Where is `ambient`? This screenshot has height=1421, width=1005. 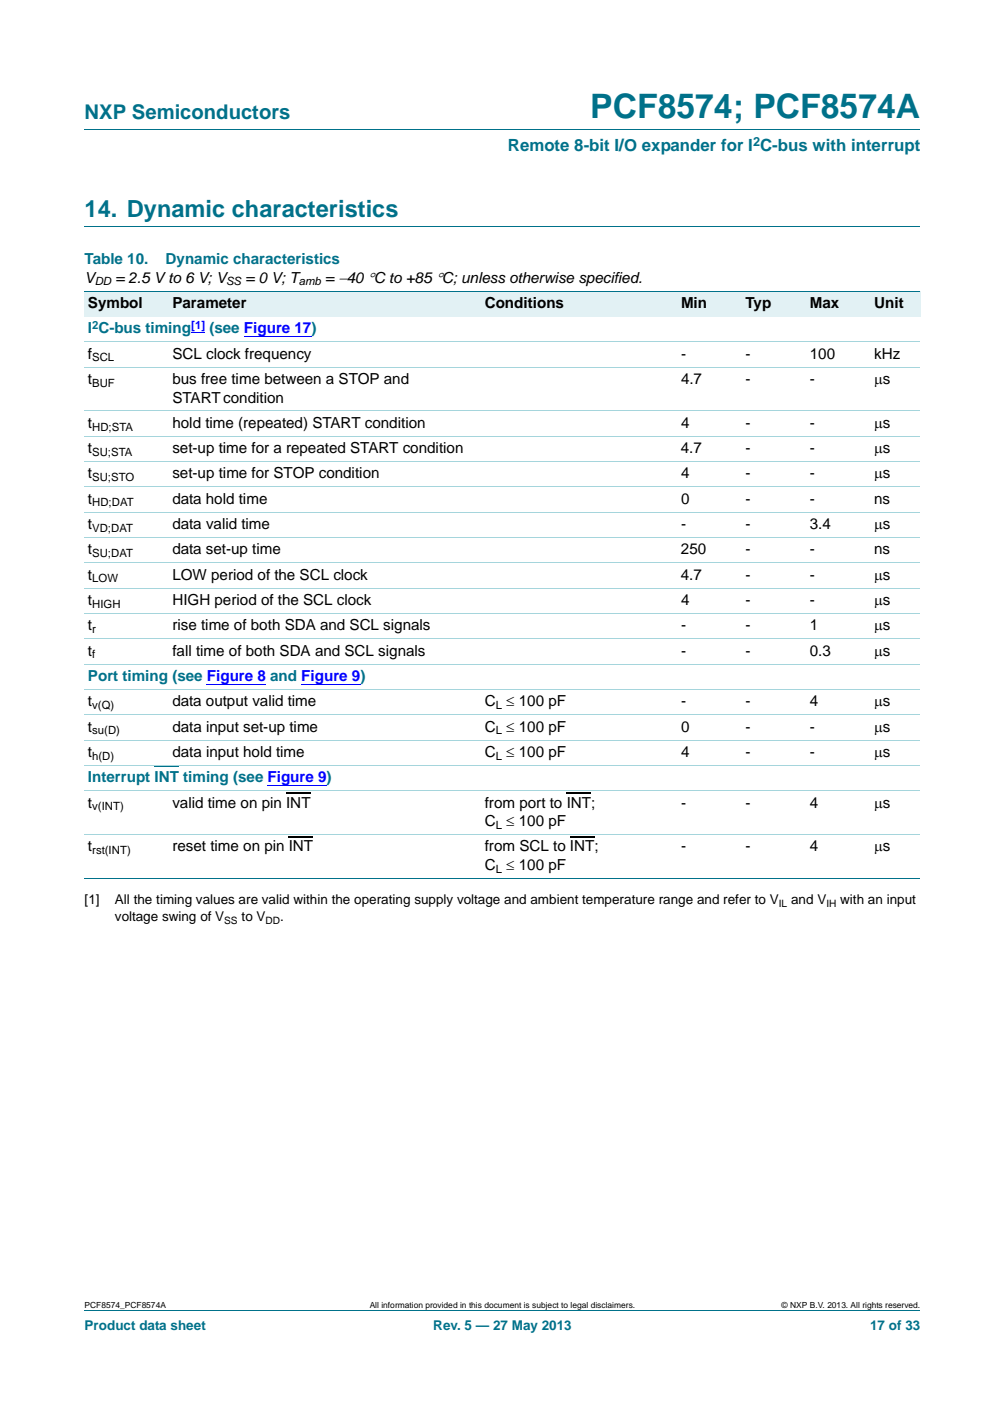
ambient is located at coordinates (554, 899).
